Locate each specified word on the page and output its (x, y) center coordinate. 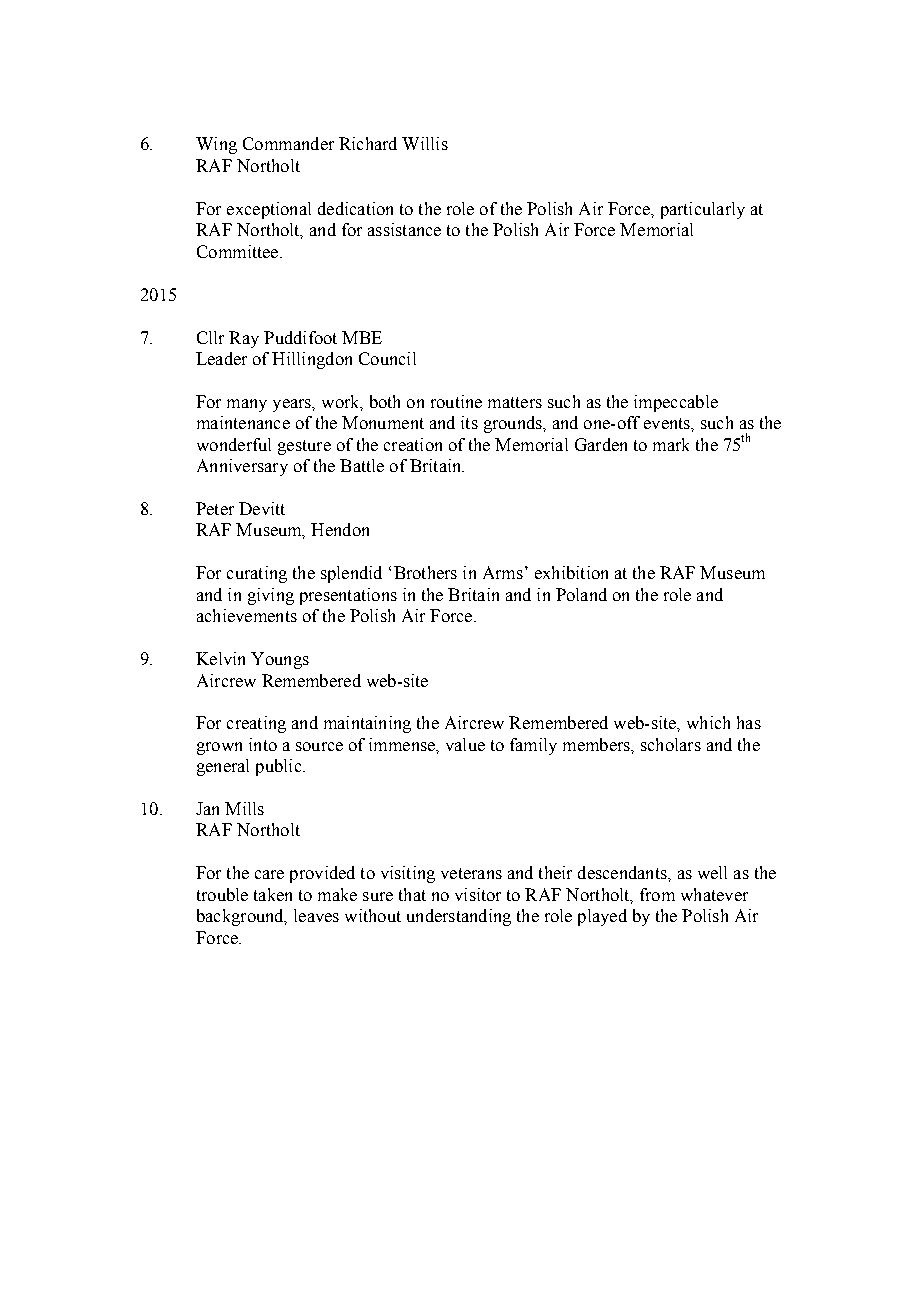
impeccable (676, 403)
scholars (671, 744)
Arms (503, 572)
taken (273, 894)
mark (671, 444)
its (469, 422)
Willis (425, 143)
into (263, 744)
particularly (703, 210)
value (465, 744)
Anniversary (242, 467)
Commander (288, 143)
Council (387, 358)
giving (271, 596)
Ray (244, 339)
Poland (581, 594)
